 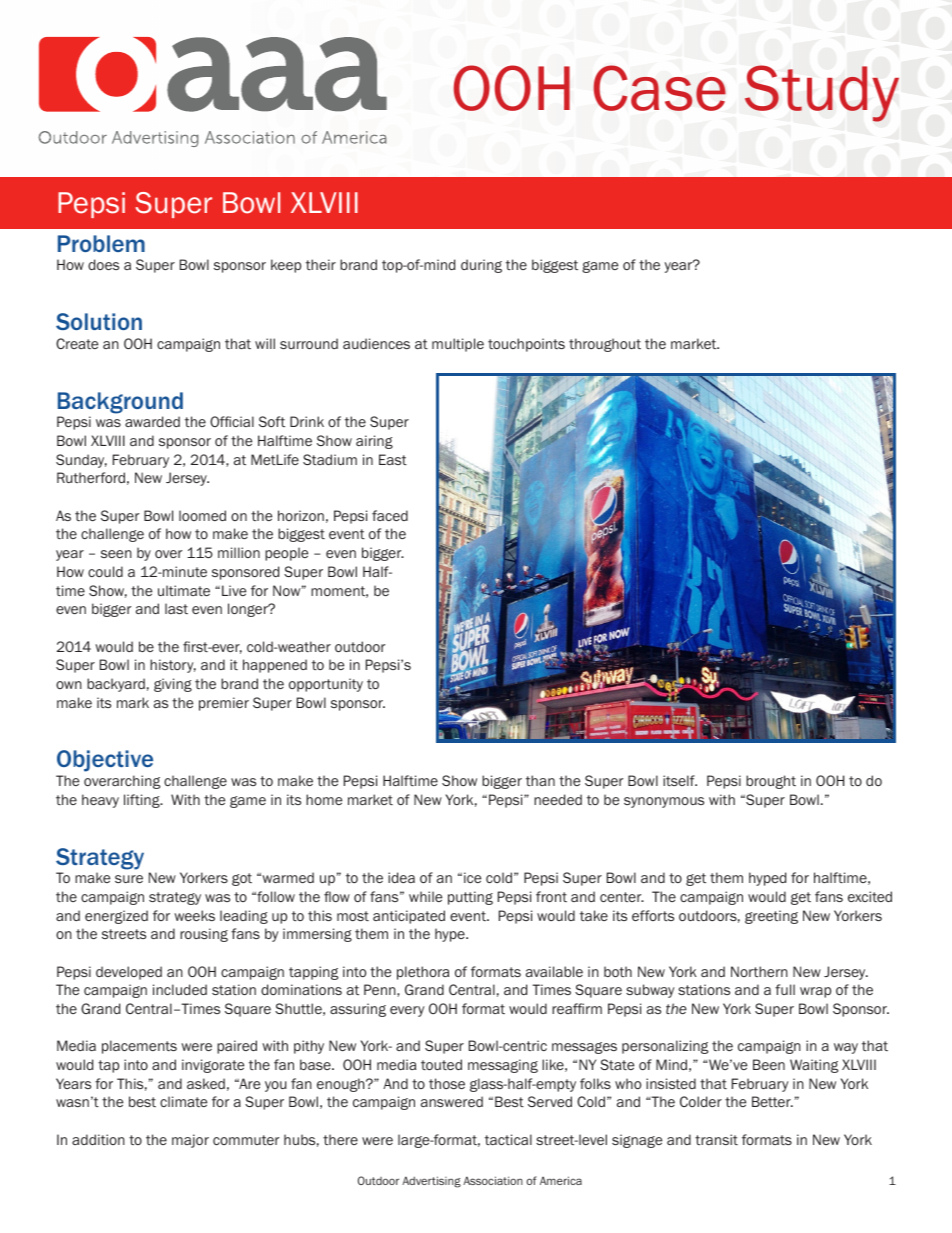 What do you see at coordinates (143, 801) in the document?
I see `lifting` at bounding box center [143, 801].
